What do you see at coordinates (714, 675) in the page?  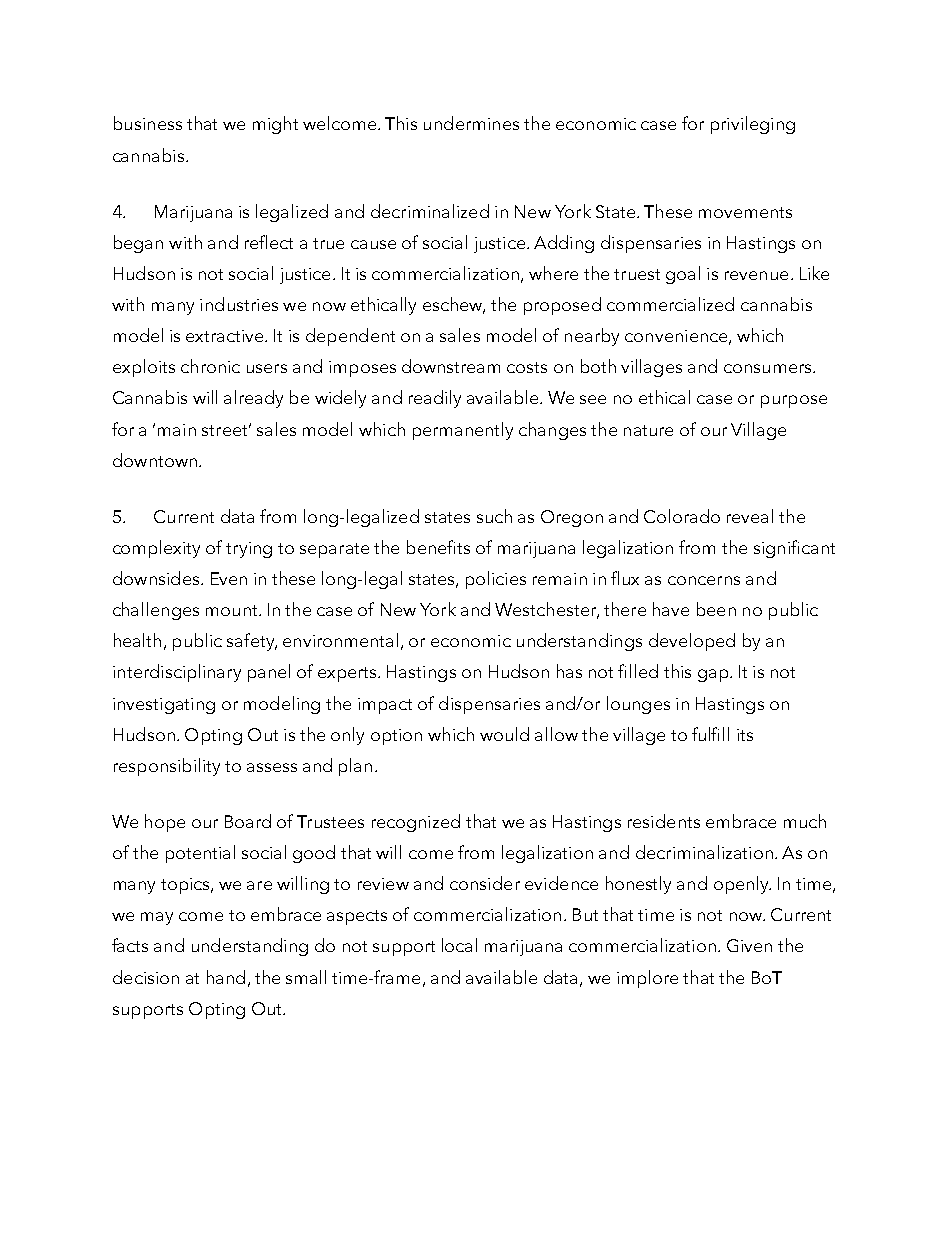 I see `gap` at bounding box center [714, 675].
